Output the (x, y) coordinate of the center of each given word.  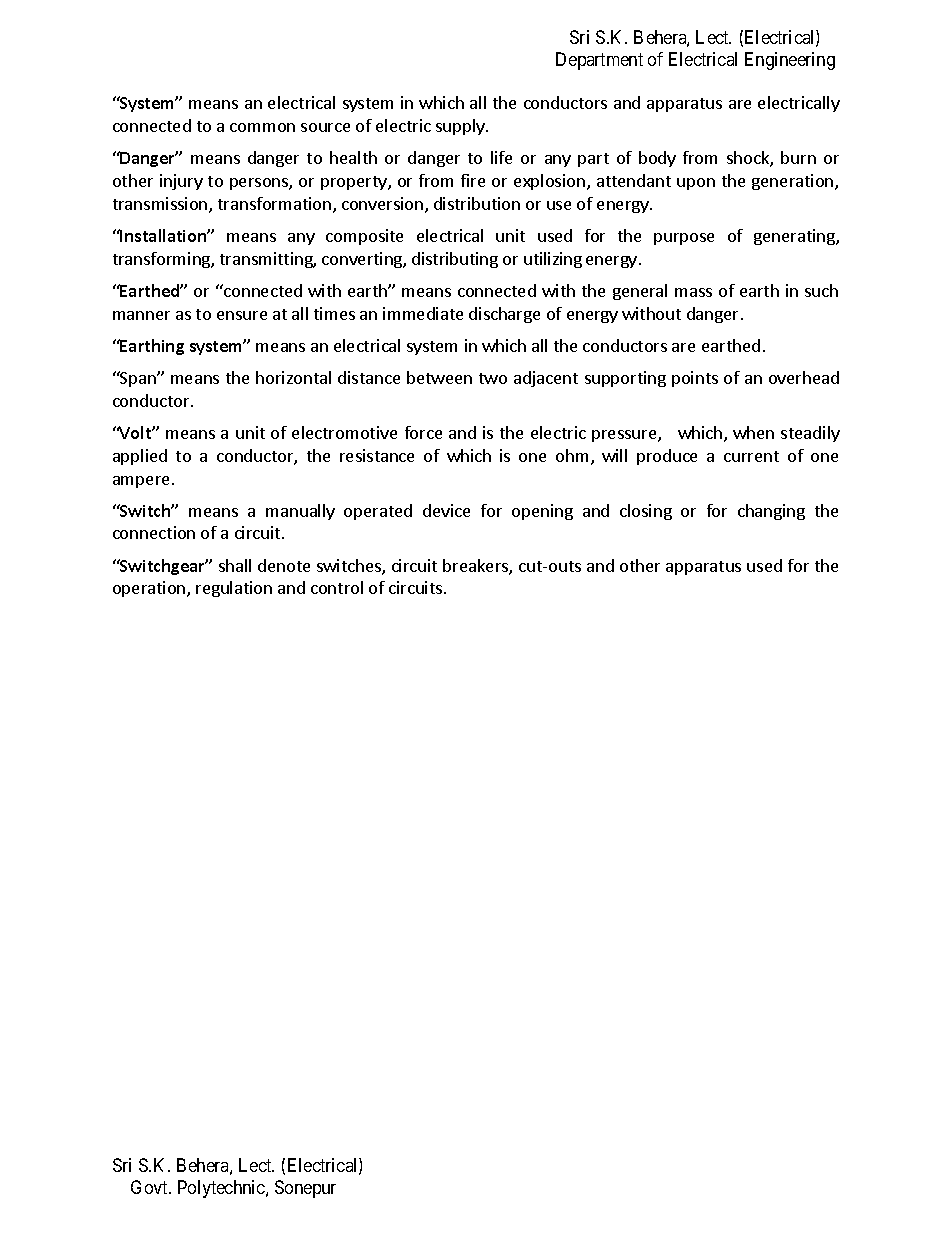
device (446, 510)
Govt (151, 1187)
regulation (234, 589)
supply (461, 127)
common (262, 127)
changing (771, 512)
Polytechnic (222, 1189)
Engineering (790, 61)
